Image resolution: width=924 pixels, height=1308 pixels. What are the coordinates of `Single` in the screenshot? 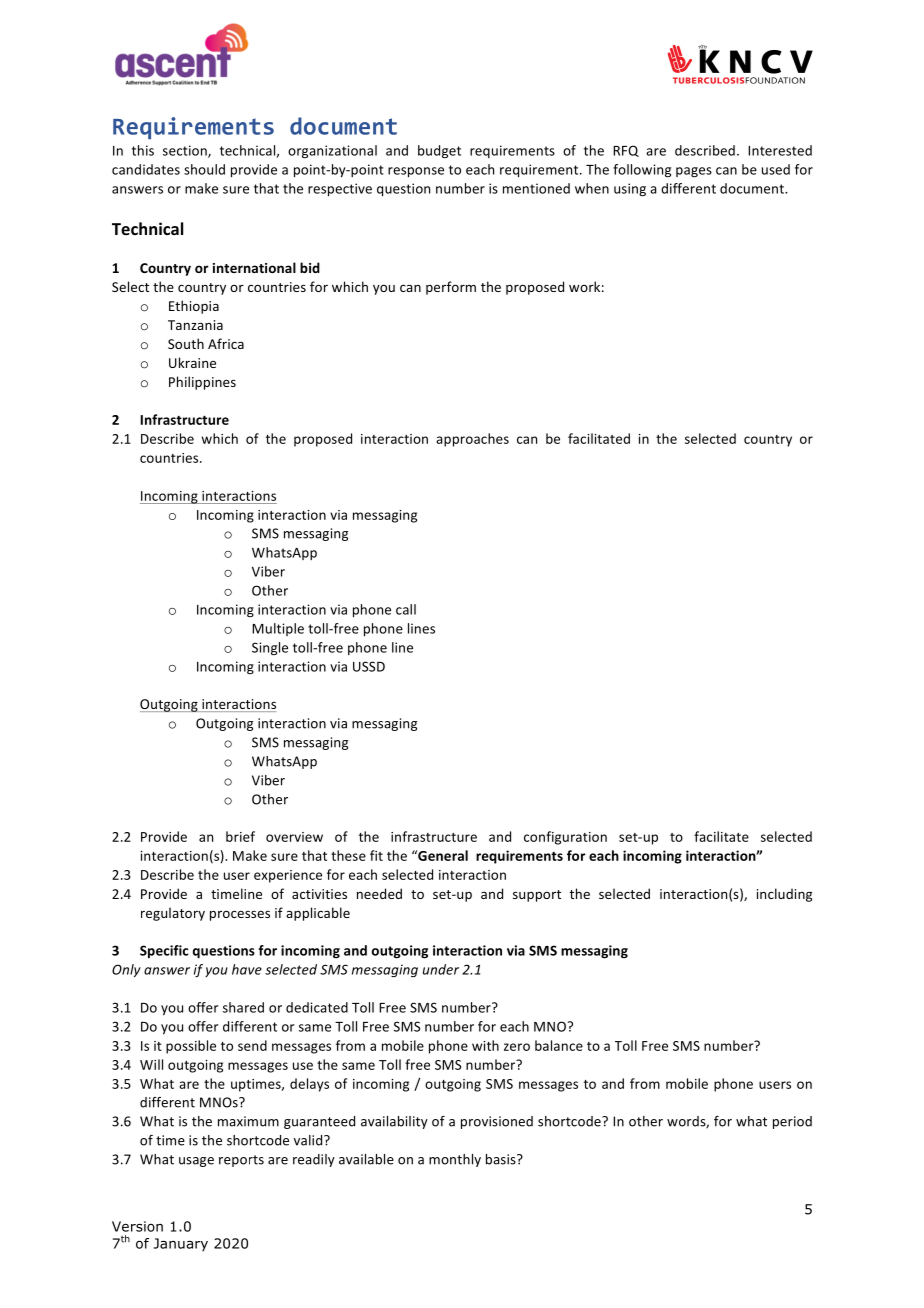 It's located at (270, 648).
